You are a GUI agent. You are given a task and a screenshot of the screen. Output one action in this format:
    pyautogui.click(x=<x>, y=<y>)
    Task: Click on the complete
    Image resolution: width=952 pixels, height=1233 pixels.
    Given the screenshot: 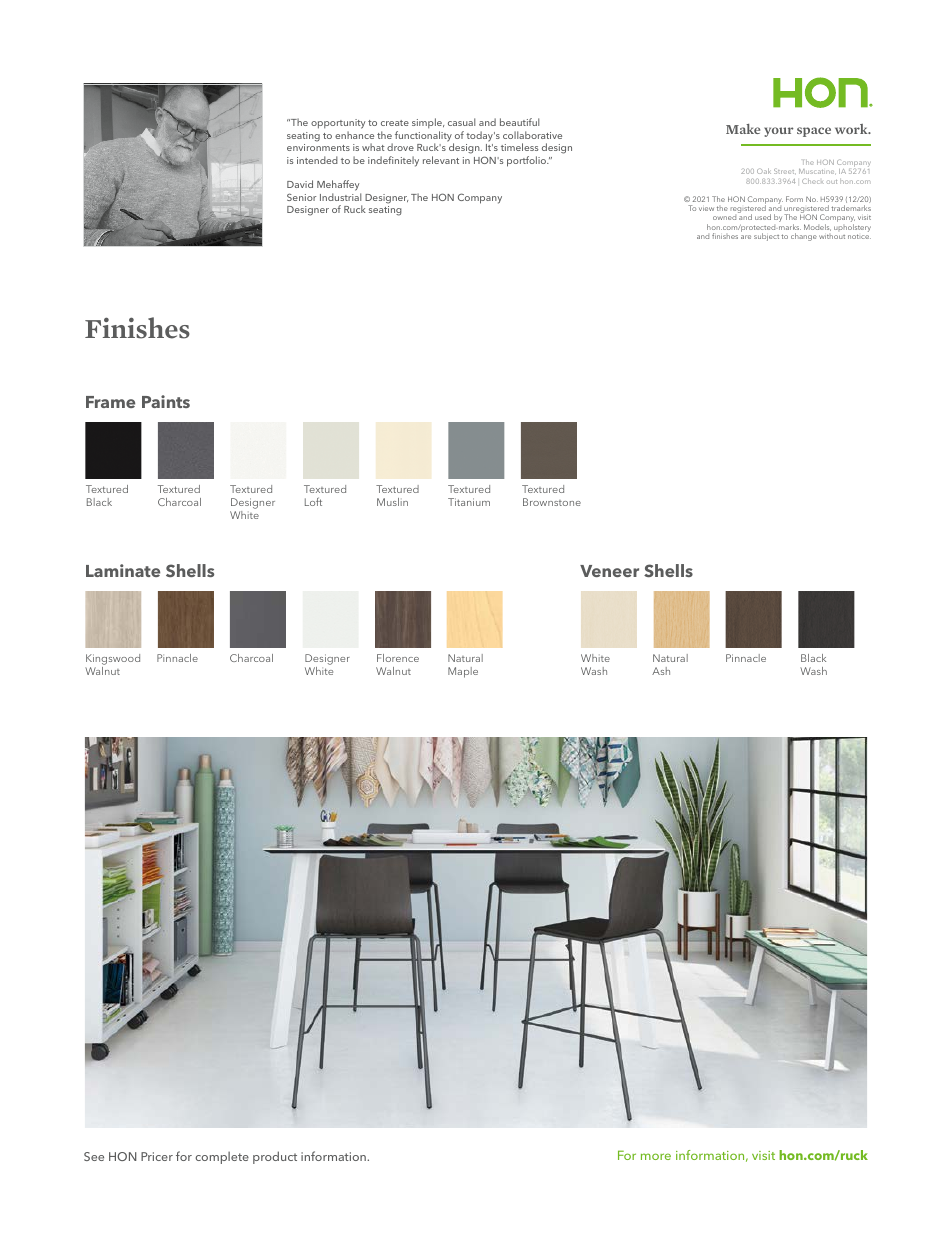 What is the action you would take?
    pyautogui.click(x=222, y=1158)
